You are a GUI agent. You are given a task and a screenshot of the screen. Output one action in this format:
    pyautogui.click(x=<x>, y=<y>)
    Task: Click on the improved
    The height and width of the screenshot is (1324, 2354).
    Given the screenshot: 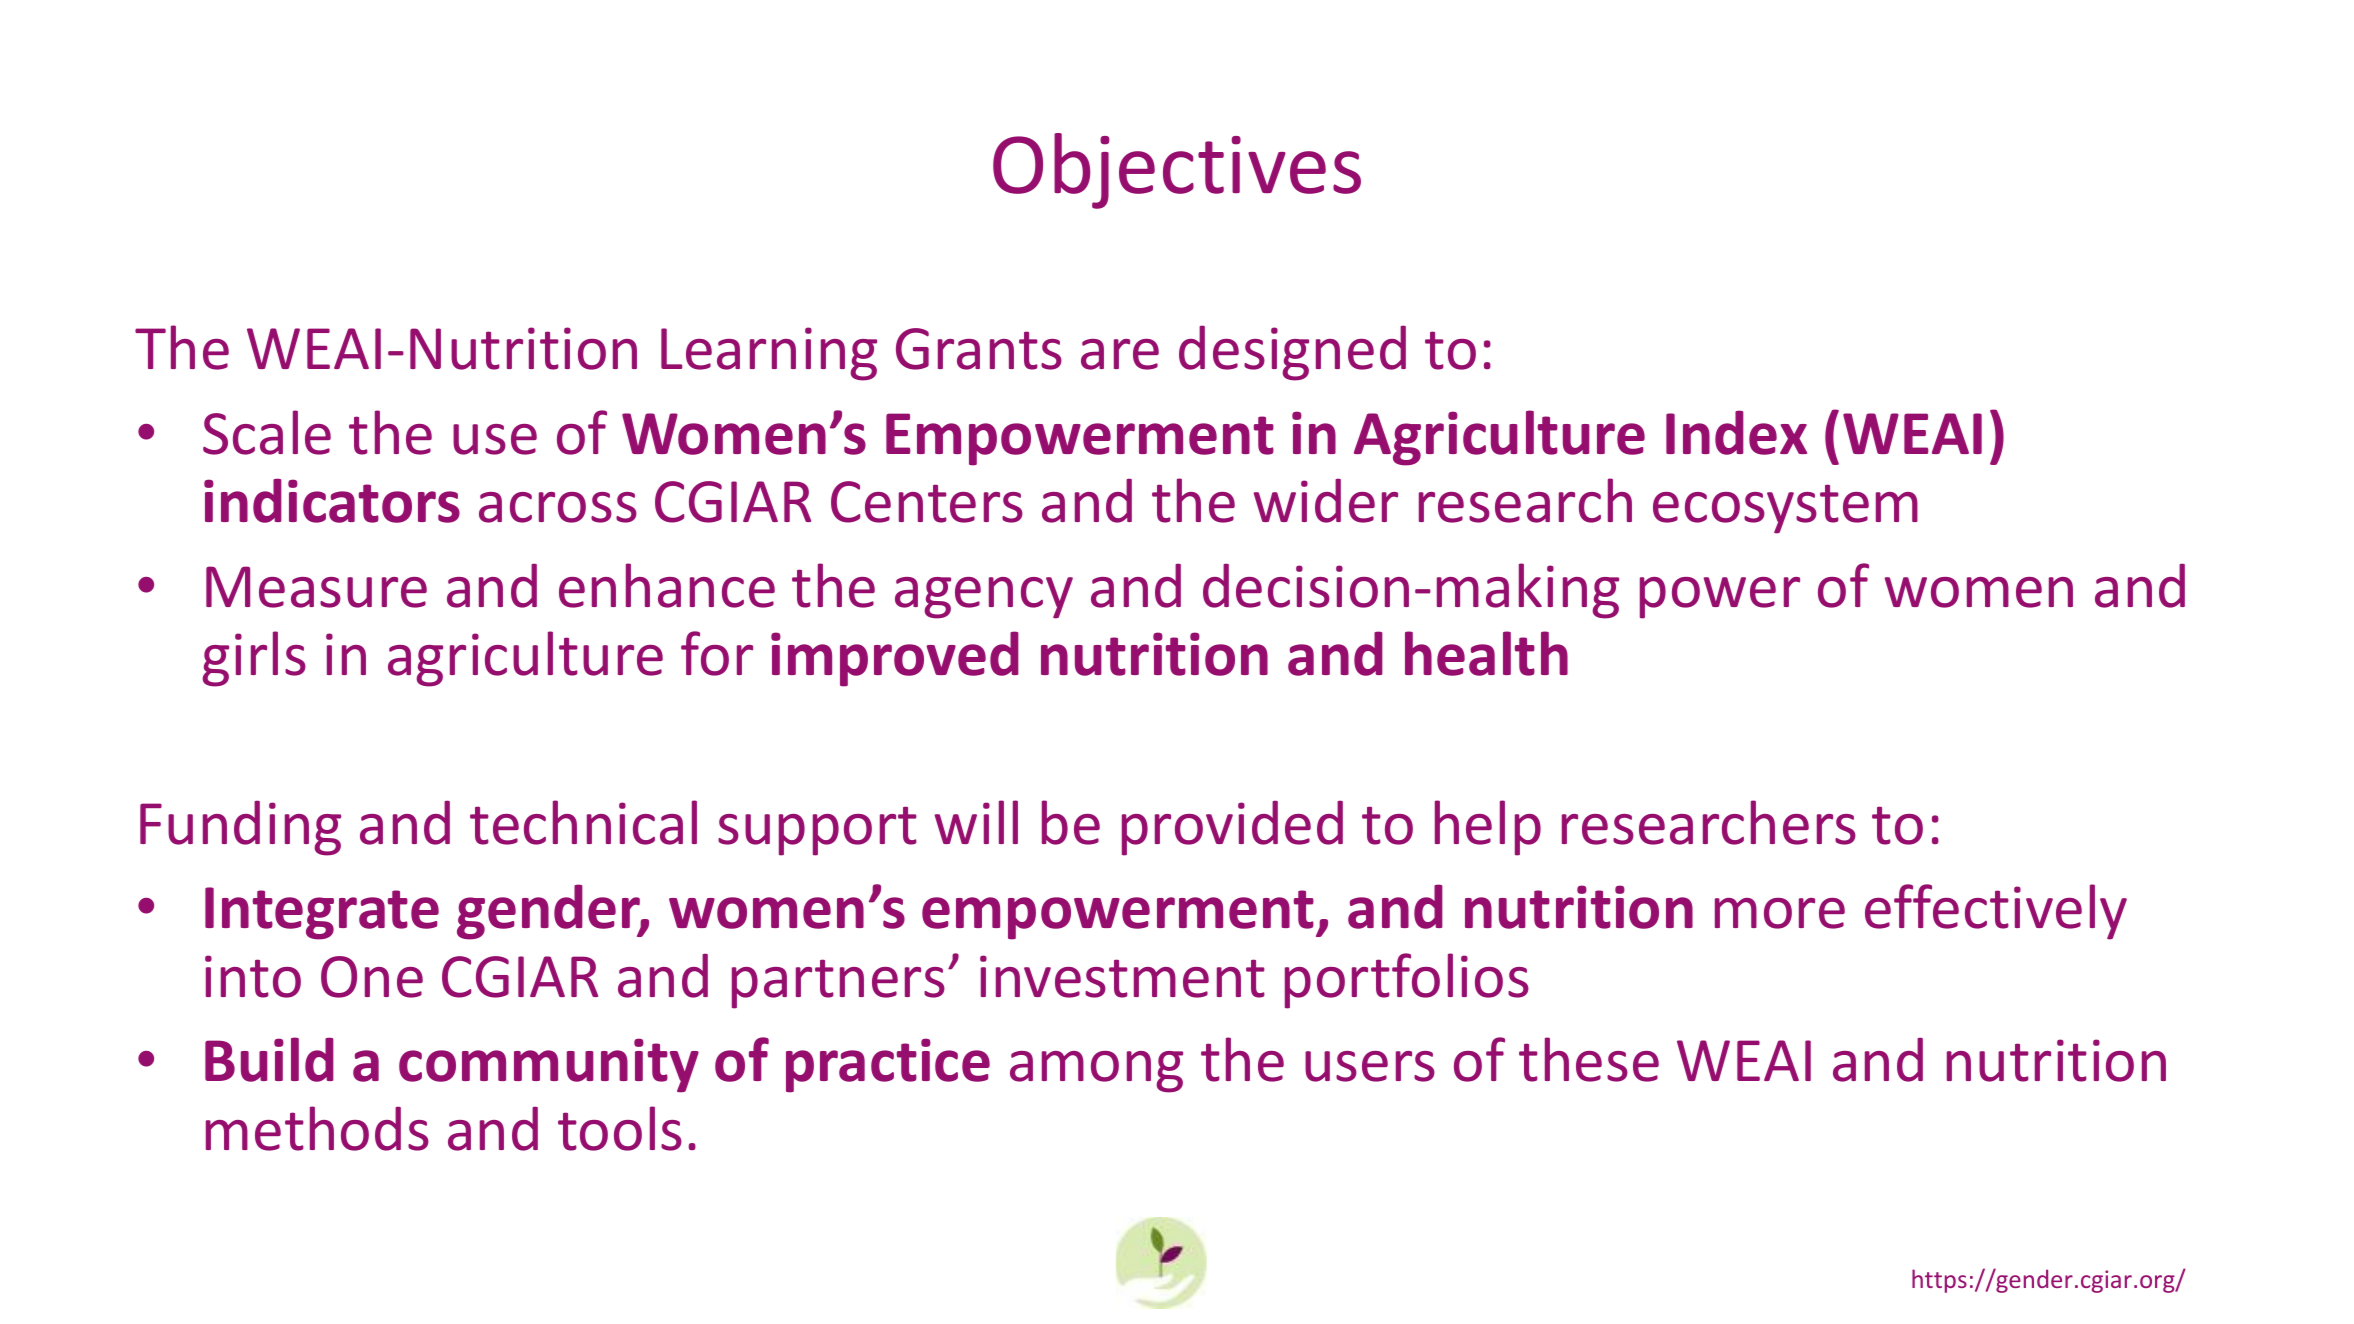 What is the action you would take?
    pyautogui.click(x=895, y=659)
